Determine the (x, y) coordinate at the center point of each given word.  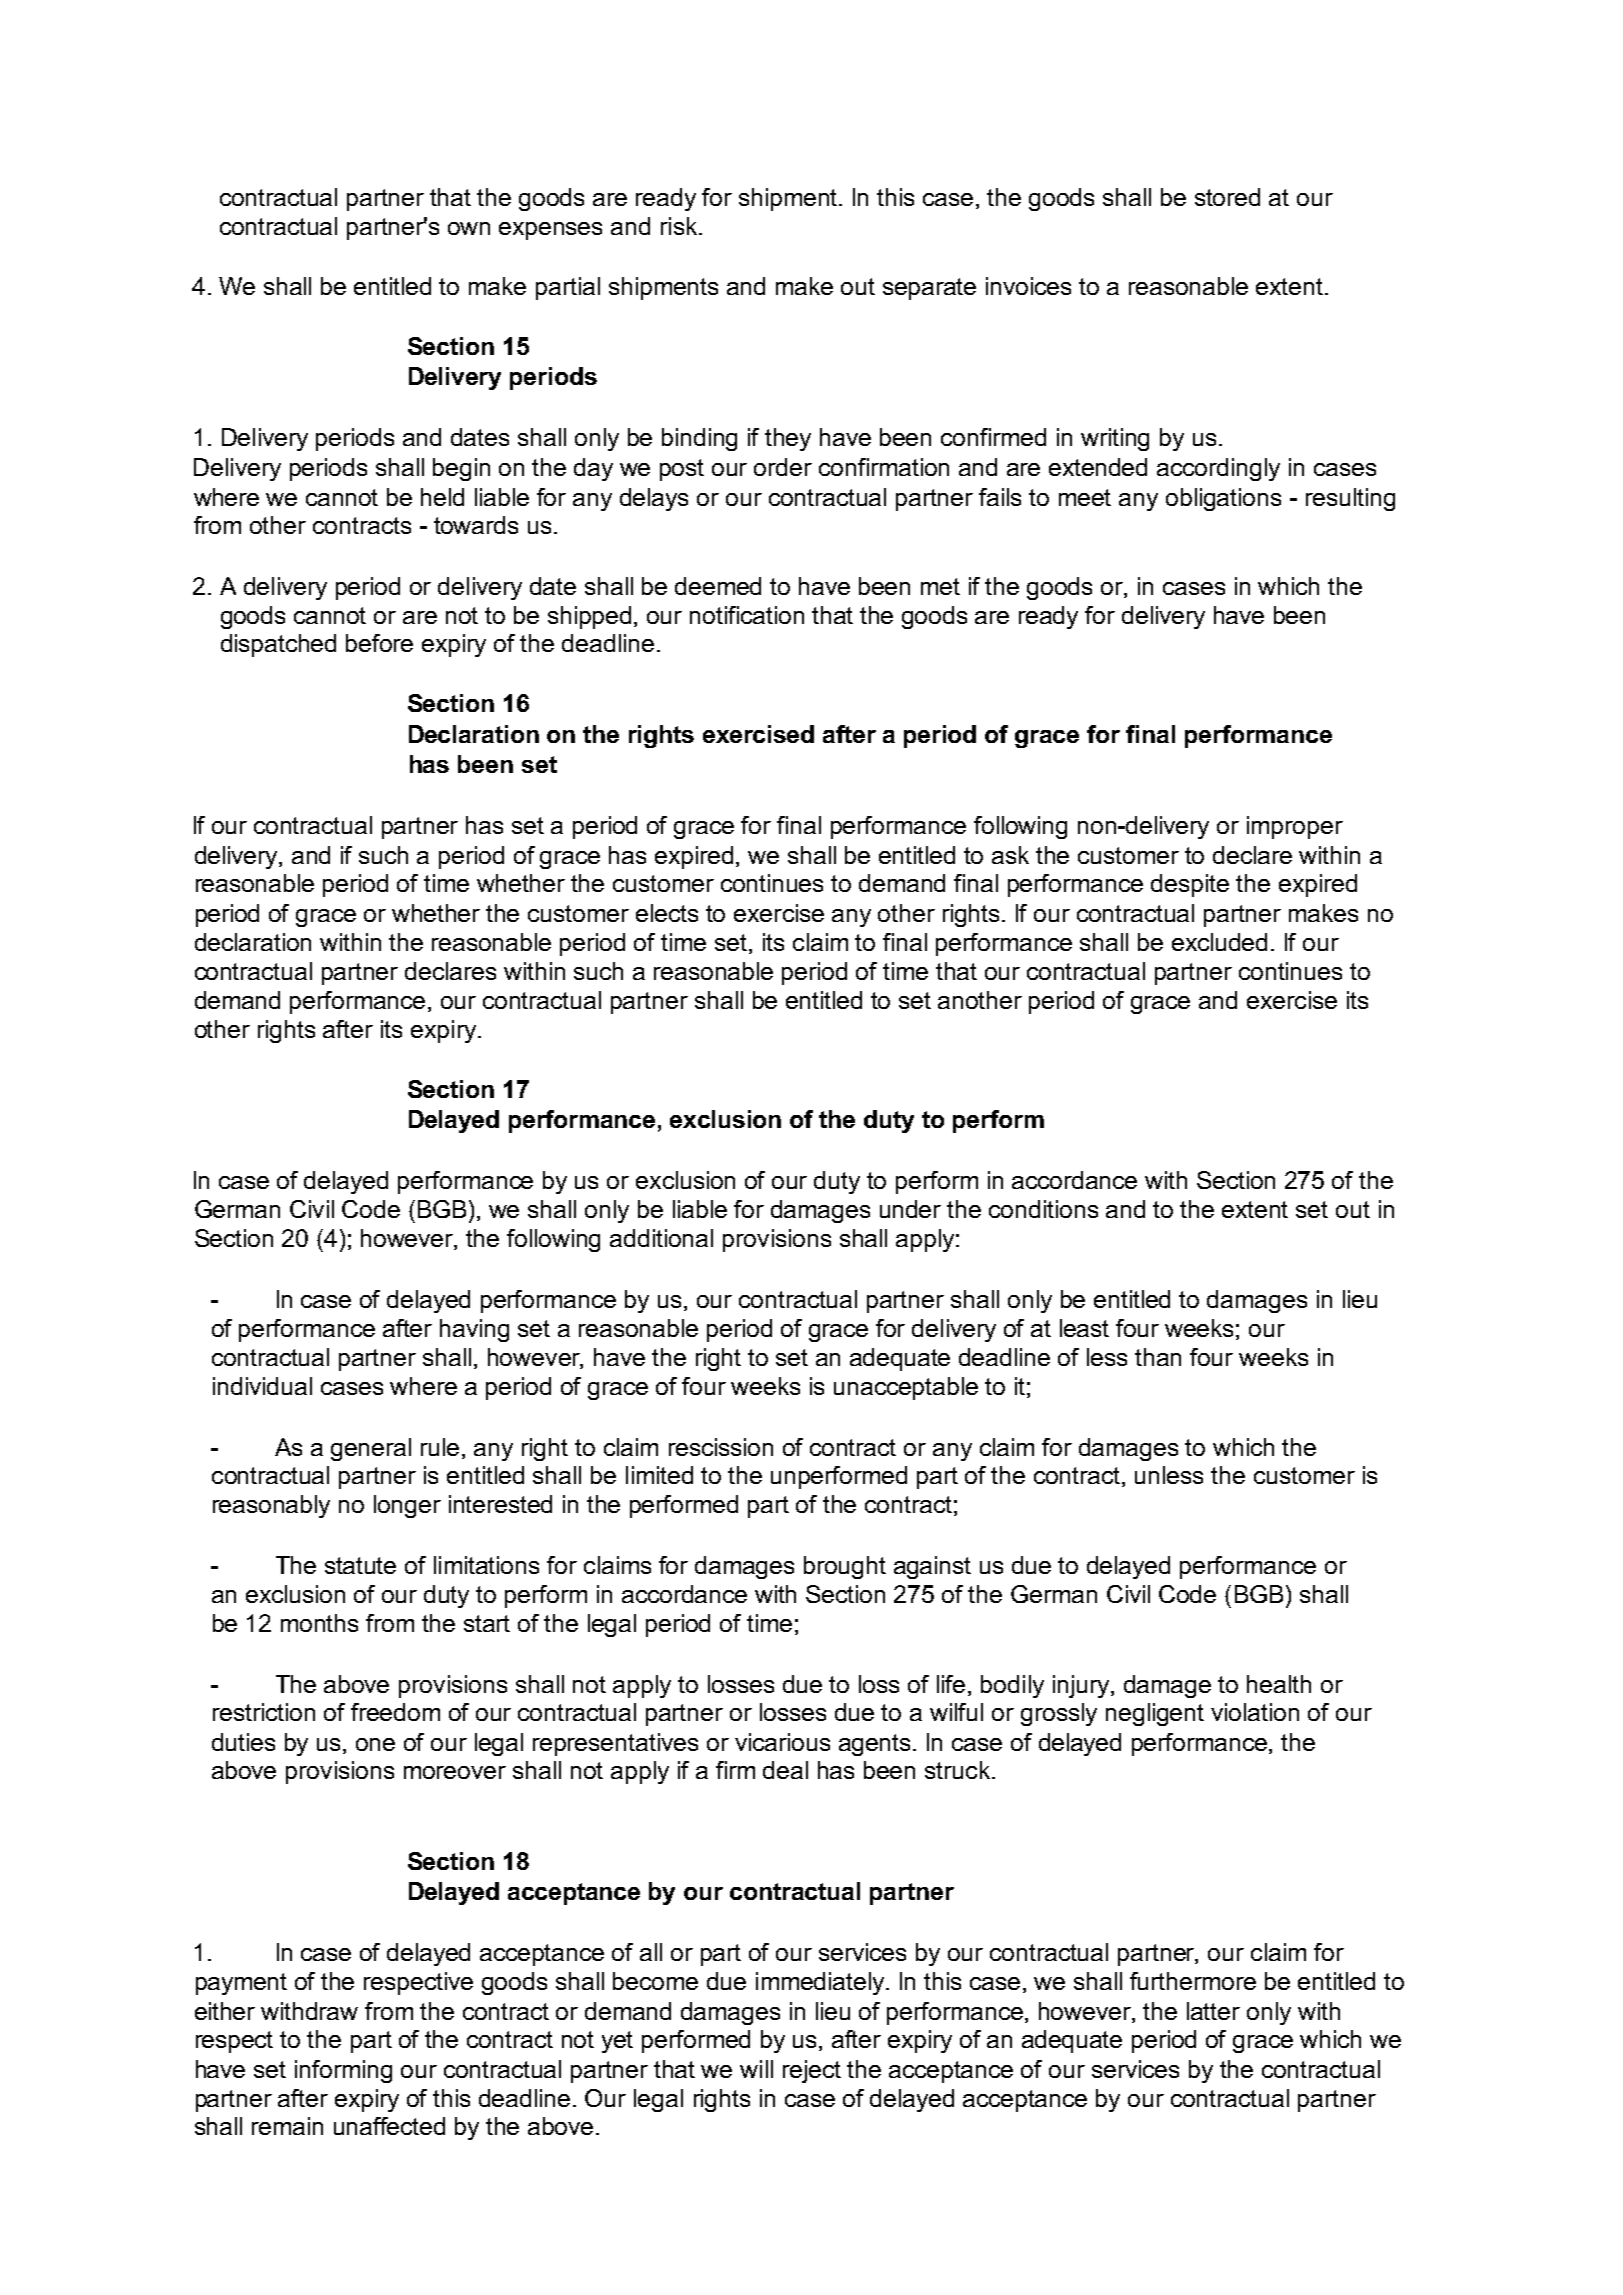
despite (1190, 885)
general (371, 1449)
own (469, 228)
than (1158, 1357)
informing (343, 2071)
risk (680, 226)
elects (667, 913)
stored (1227, 197)
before (379, 643)
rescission (721, 1447)
